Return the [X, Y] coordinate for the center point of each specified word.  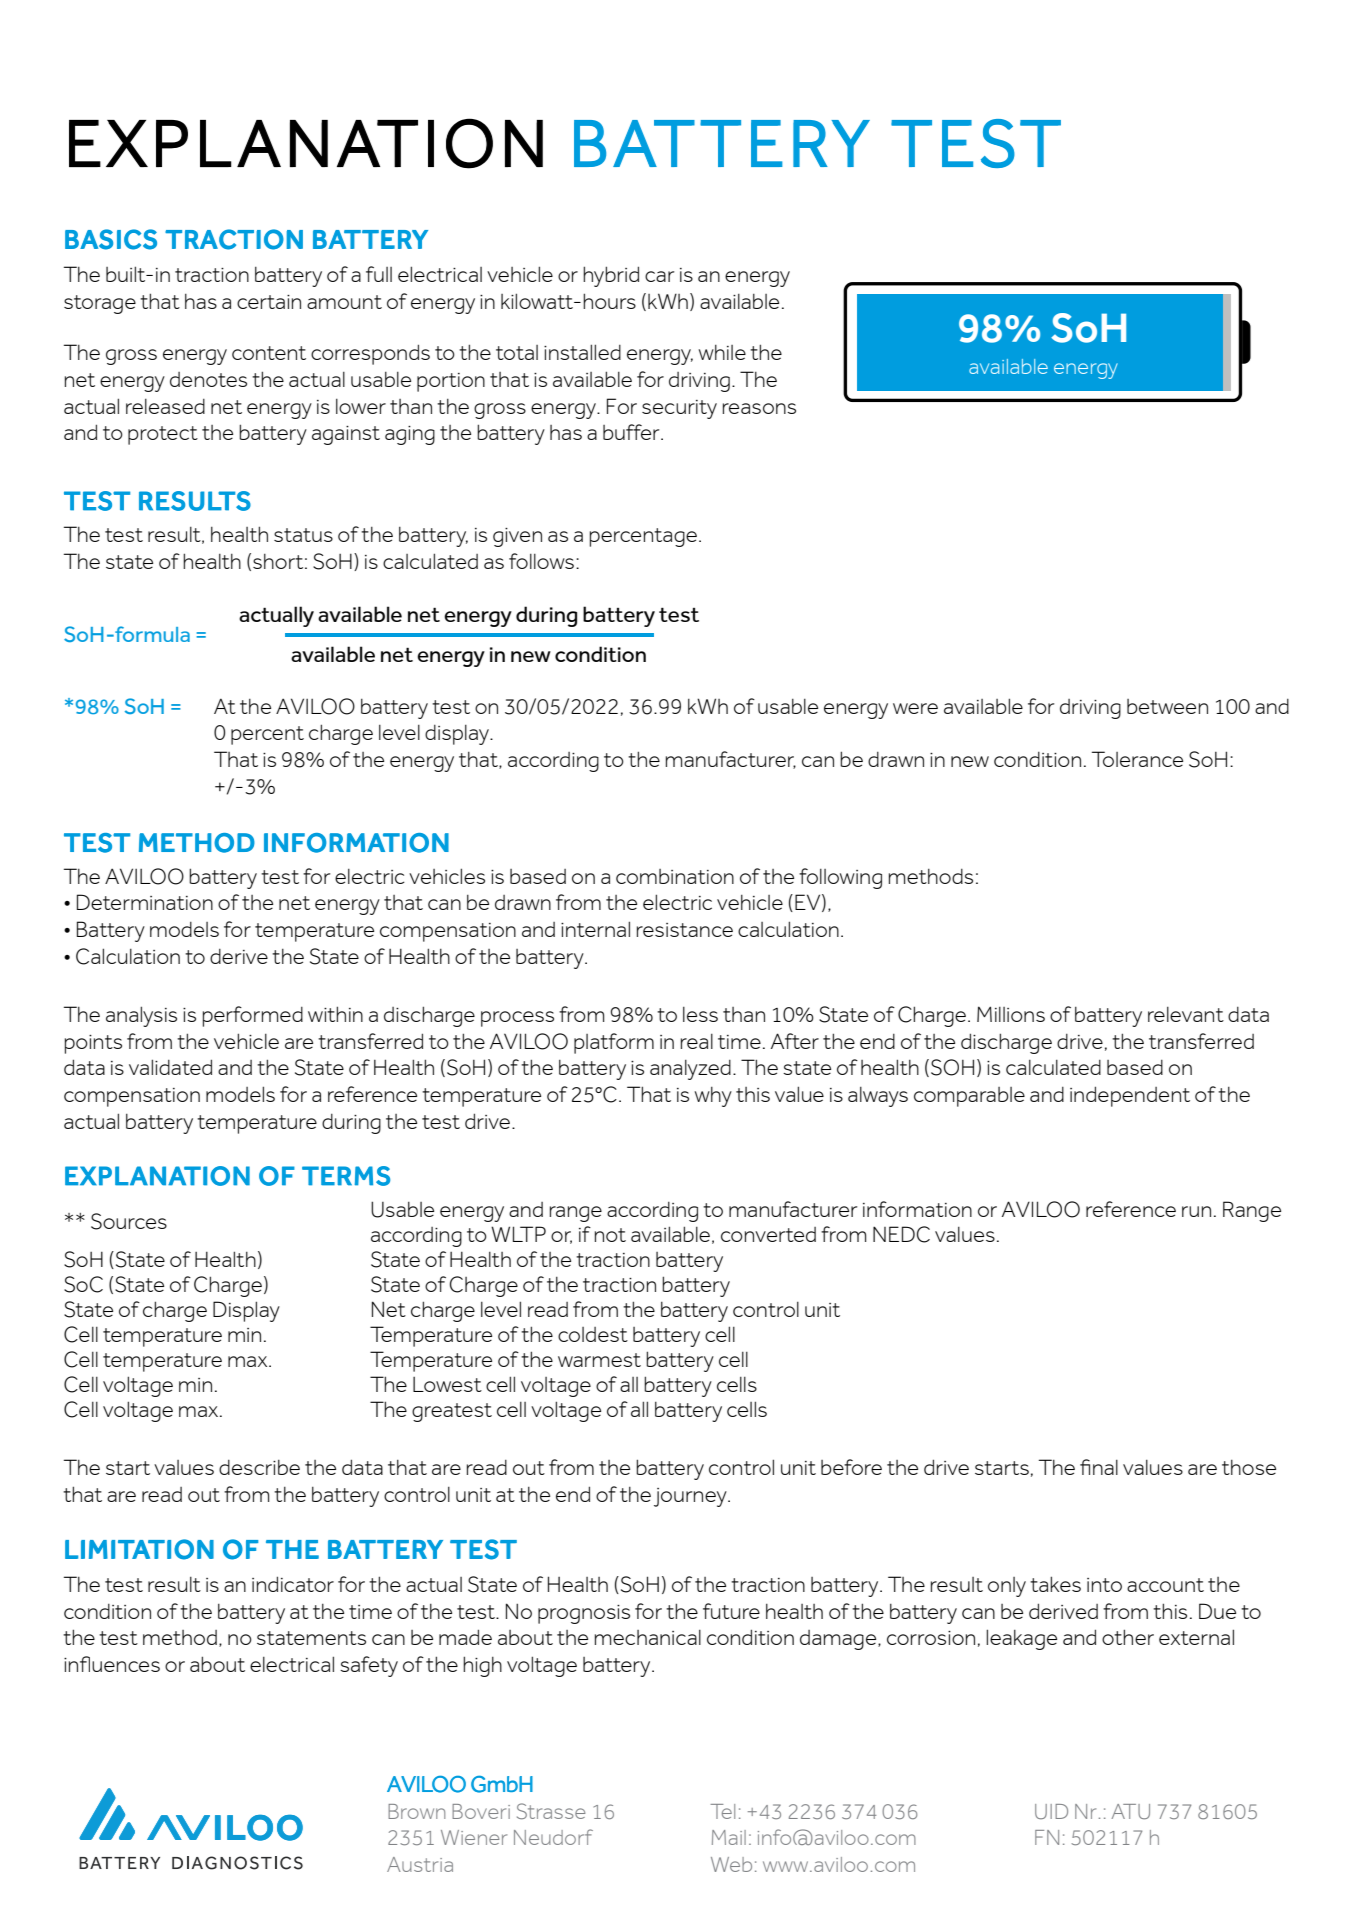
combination [675, 876]
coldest [593, 1334]
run [1196, 1211]
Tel [722, 1811]
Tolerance [1137, 759]
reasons [759, 408]
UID [1051, 1811]
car [659, 276]
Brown [416, 1811]
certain [269, 302]
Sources [129, 1221]
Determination [145, 902]
